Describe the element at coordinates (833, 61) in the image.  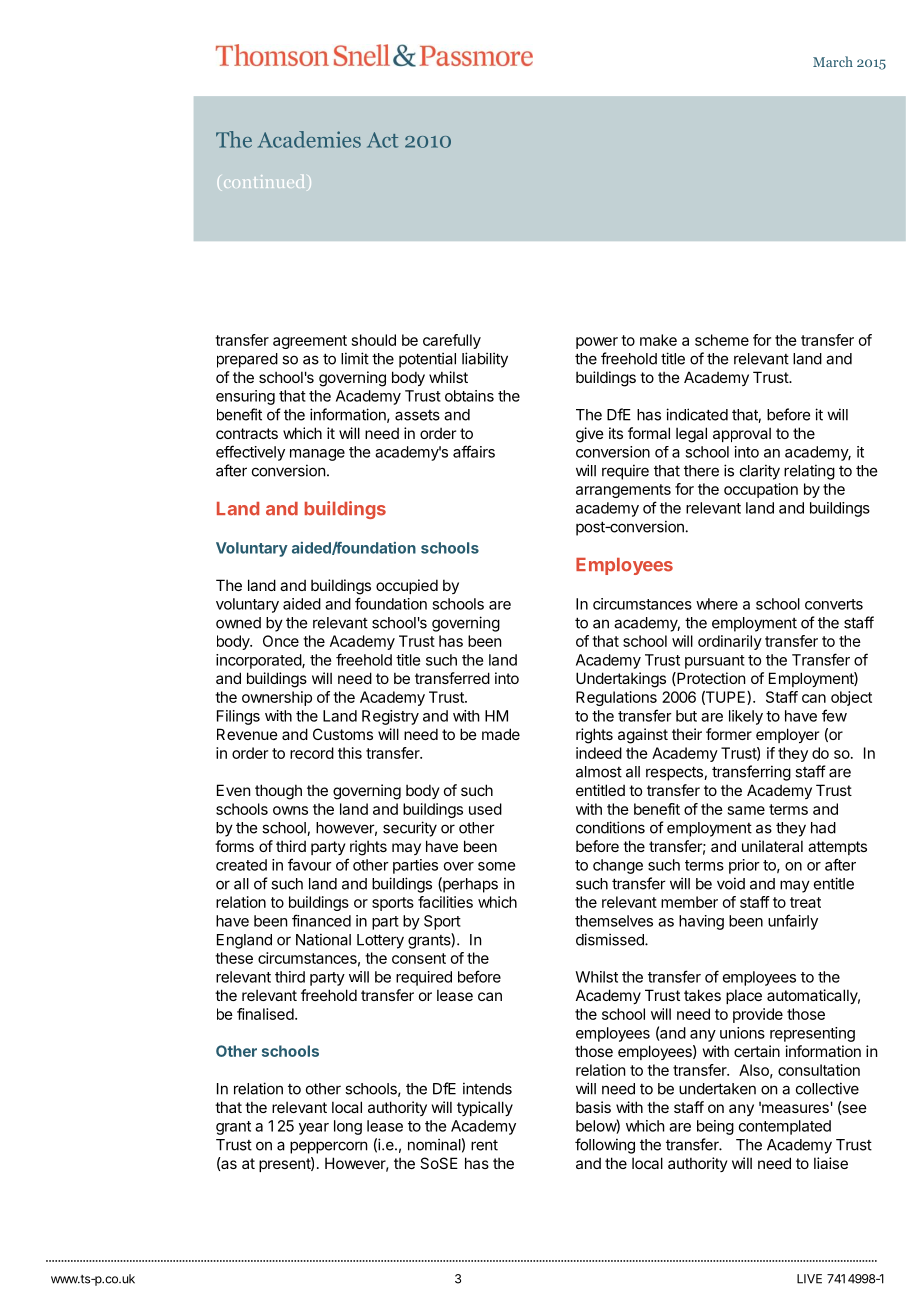
I see `March` at that location.
